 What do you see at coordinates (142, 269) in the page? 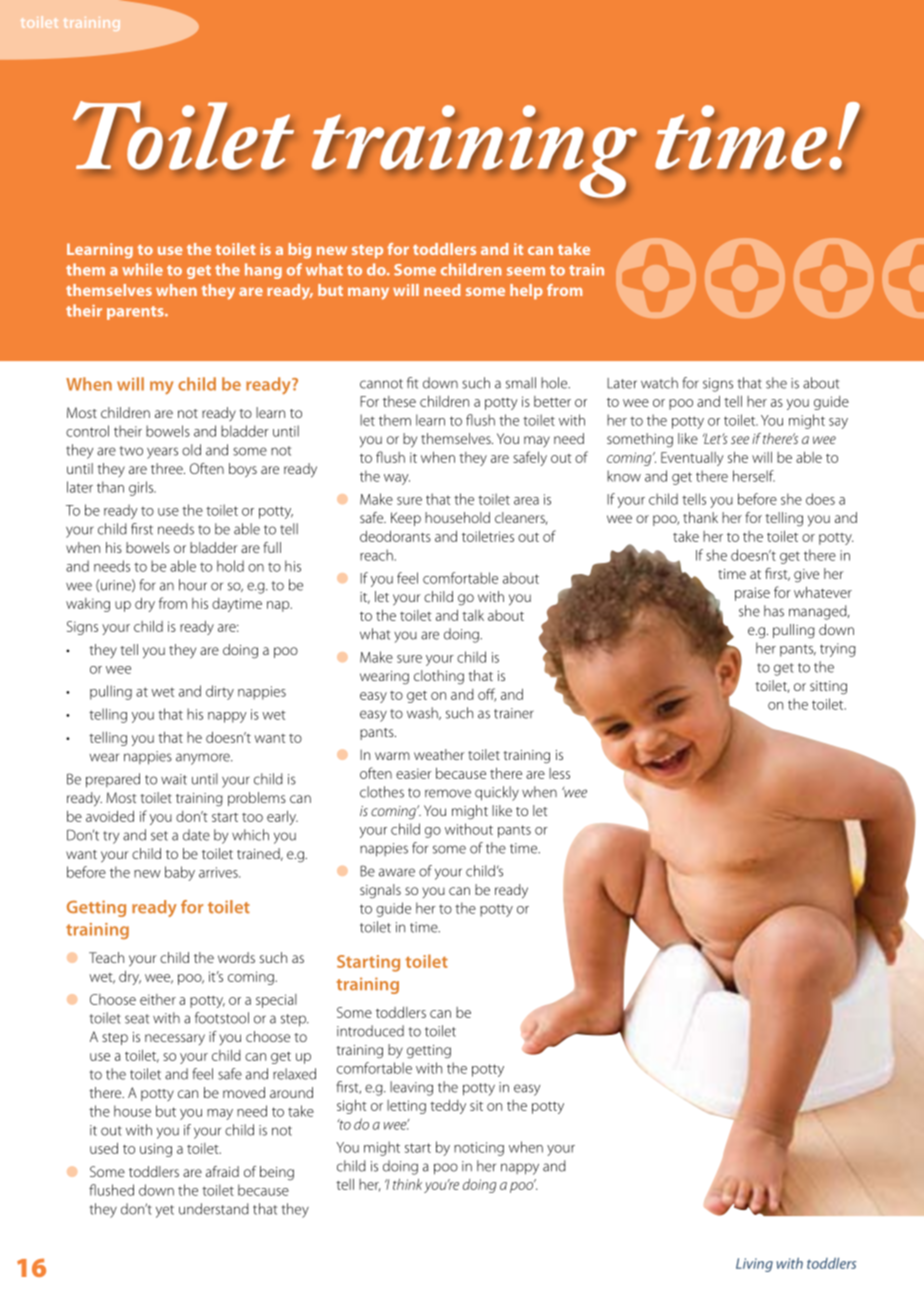
I see `while` at bounding box center [142, 269].
